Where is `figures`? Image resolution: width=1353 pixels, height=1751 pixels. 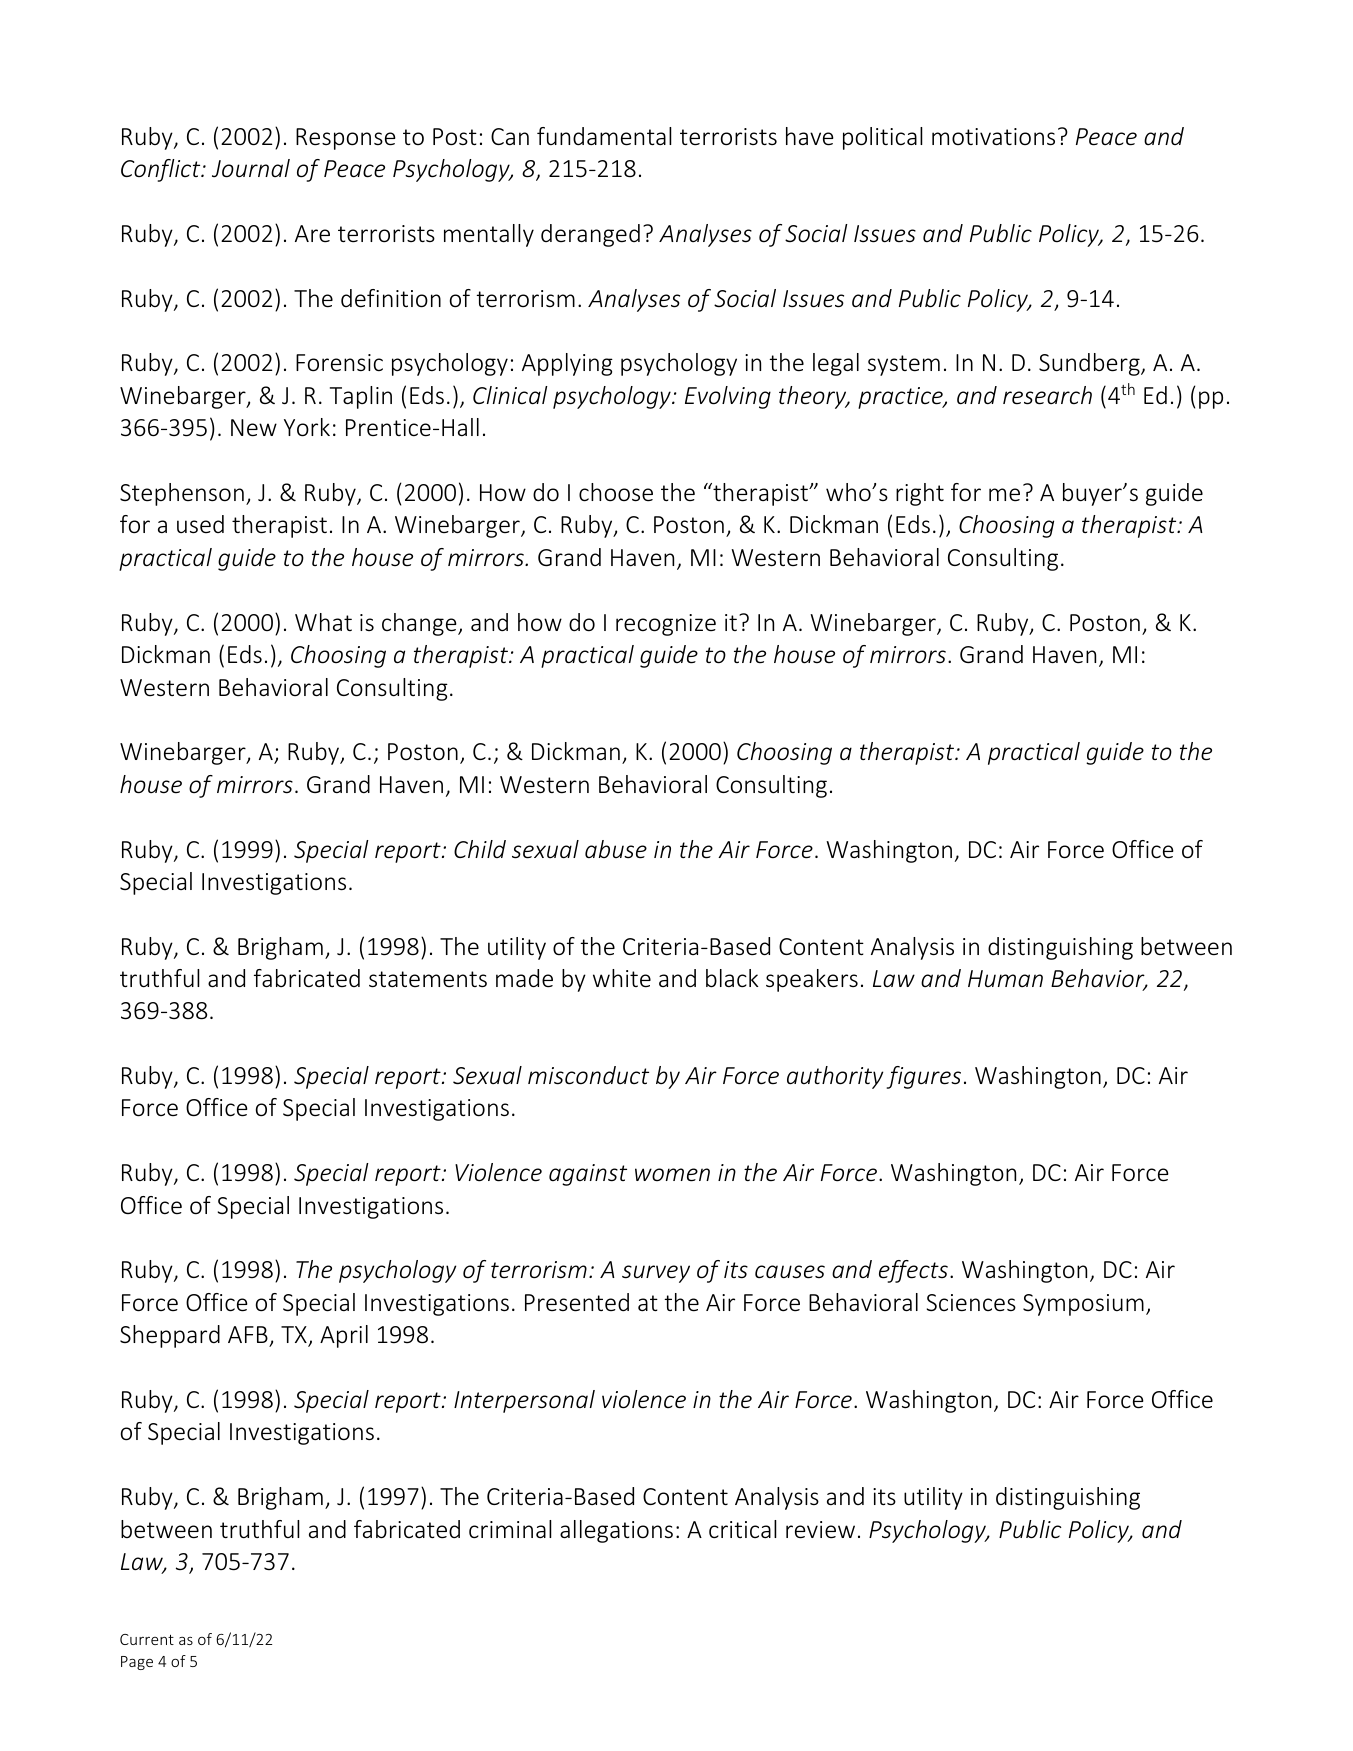
figures is located at coordinates (924, 1077).
